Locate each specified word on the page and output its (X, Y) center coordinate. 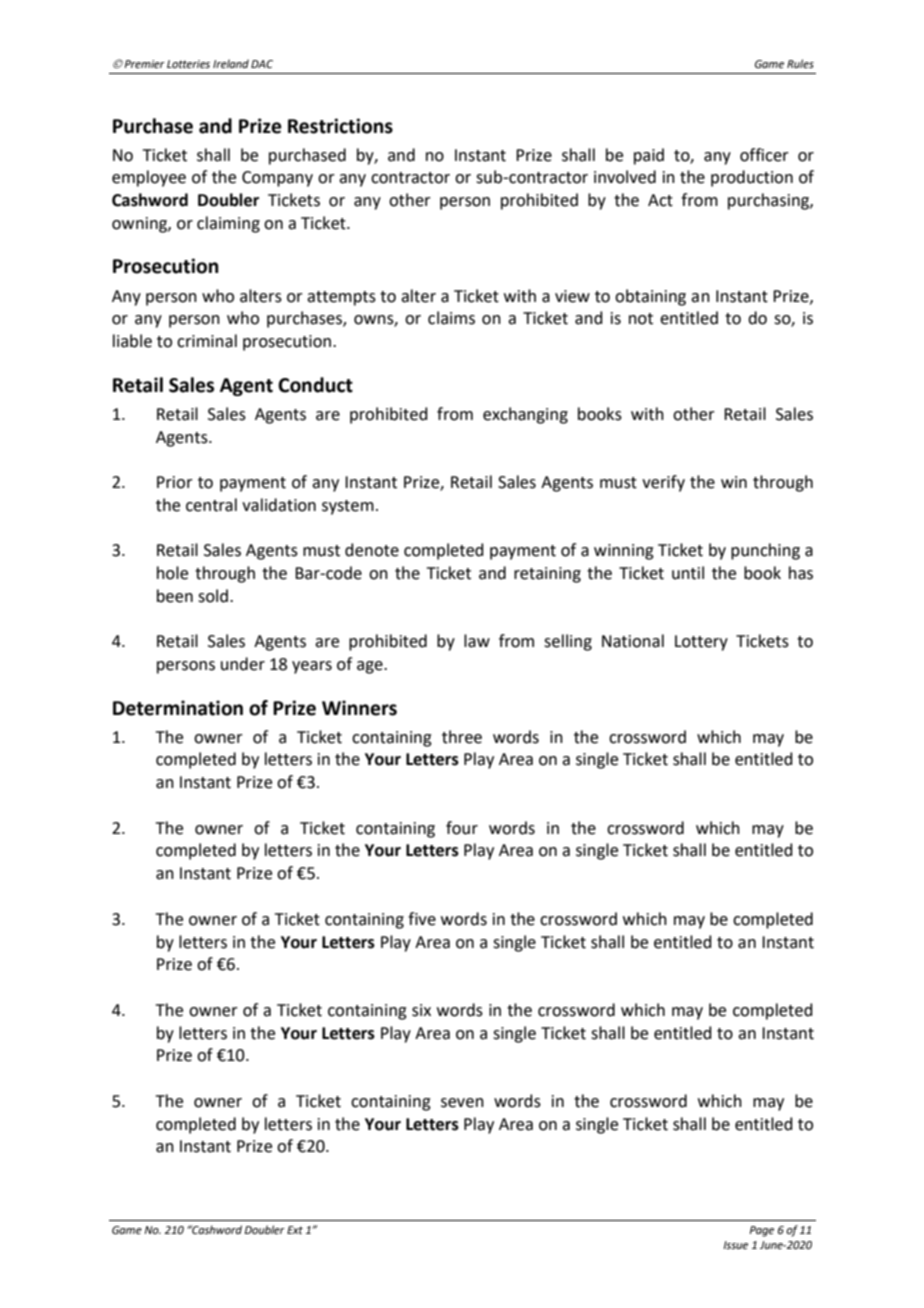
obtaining (650, 297)
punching (765, 551)
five (422, 919)
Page (761, 1231)
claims (451, 318)
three (462, 737)
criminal (207, 341)
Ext (295, 1230)
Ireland (231, 63)
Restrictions (340, 126)
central (211, 505)
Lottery (701, 643)
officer (764, 155)
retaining (547, 575)
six (421, 1010)
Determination (178, 708)
